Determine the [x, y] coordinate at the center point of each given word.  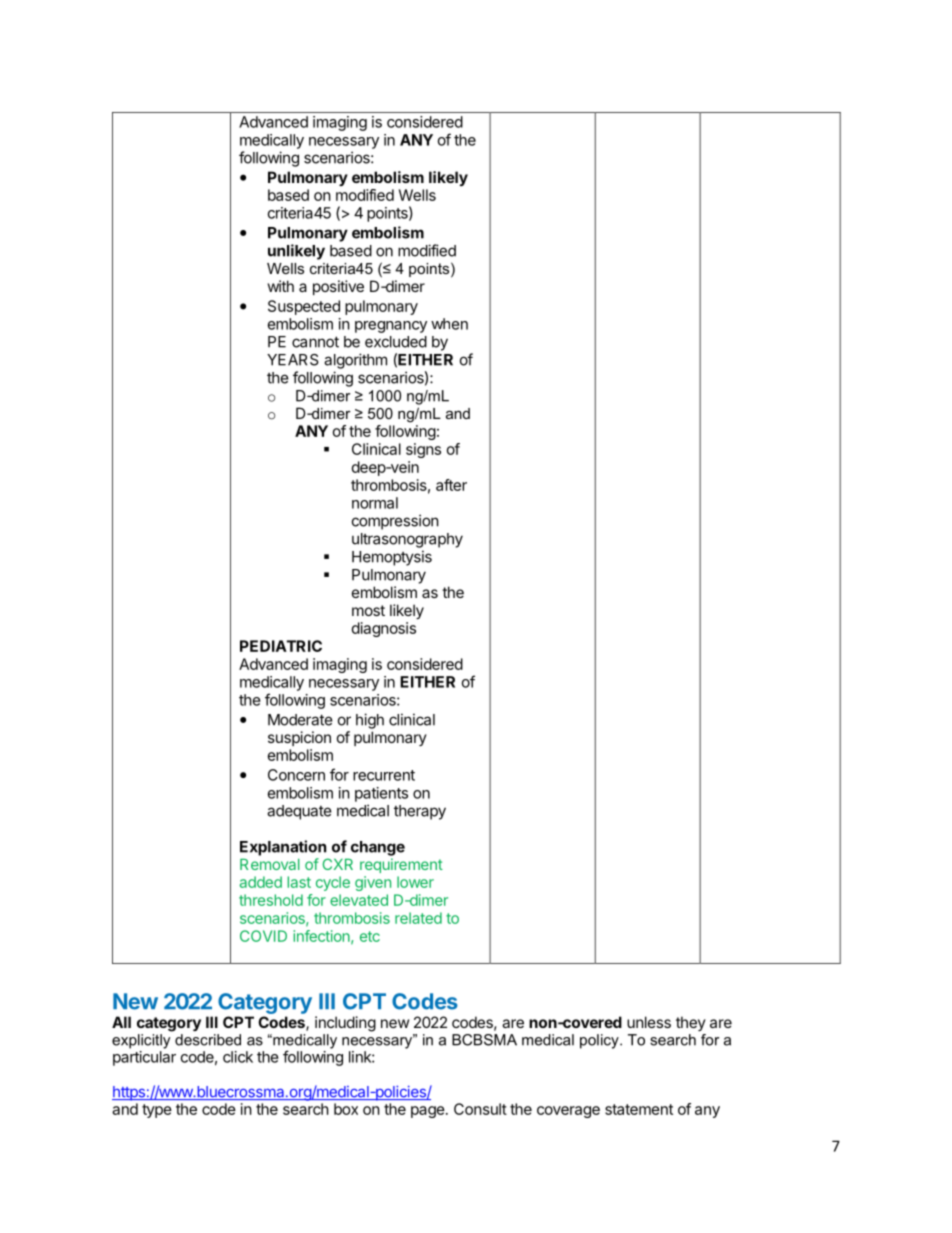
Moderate [300, 720]
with [281, 286]
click [238, 1057]
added [261, 882]
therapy [420, 812]
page [428, 1112]
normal [375, 503]
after [451, 485]
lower [415, 882]
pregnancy [391, 327]
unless [649, 1022]
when [449, 324]
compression [395, 522]
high [370, 721]
